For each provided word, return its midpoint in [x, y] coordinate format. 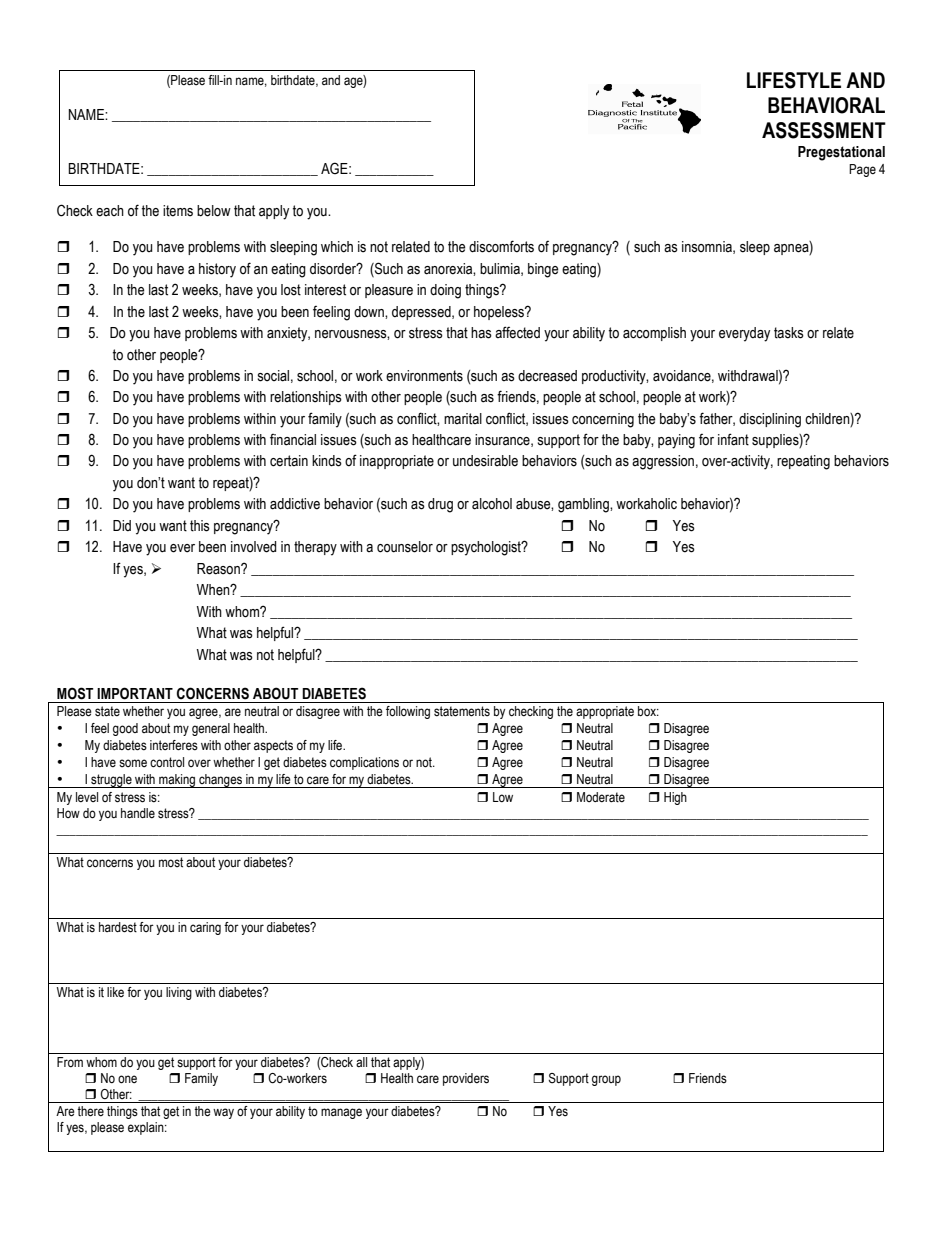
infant [733, 439]
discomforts [501, 246]
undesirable [485, 461]
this [200, 526]
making [177, 781]
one [127, 1079]
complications [364, 763]
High [675, 798]
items [178, 211]
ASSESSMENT [824, 130]
